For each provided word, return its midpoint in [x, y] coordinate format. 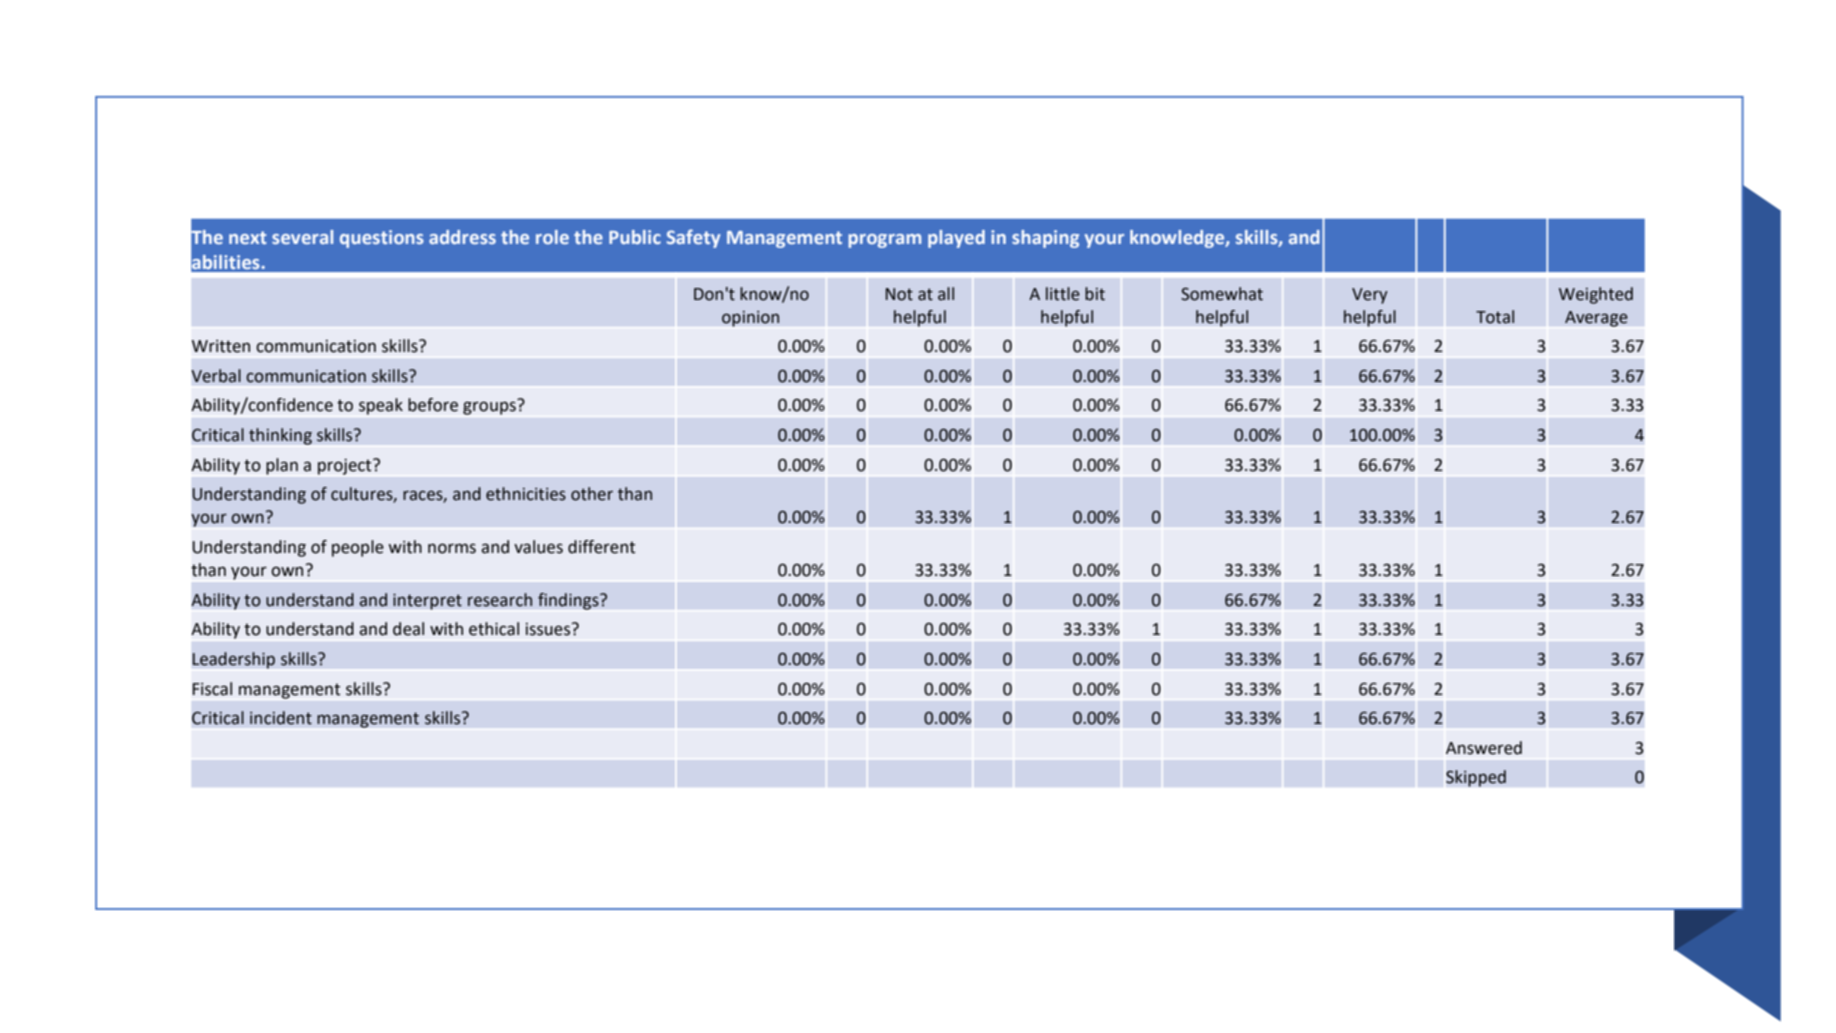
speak [381, 406]
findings [569, 601]
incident [281, 718]
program [884, 241]
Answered [1484, 748]
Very [1370, 296]
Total [1495, 317]
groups [489, 408]
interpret [427, 602]
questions [382, 239]
